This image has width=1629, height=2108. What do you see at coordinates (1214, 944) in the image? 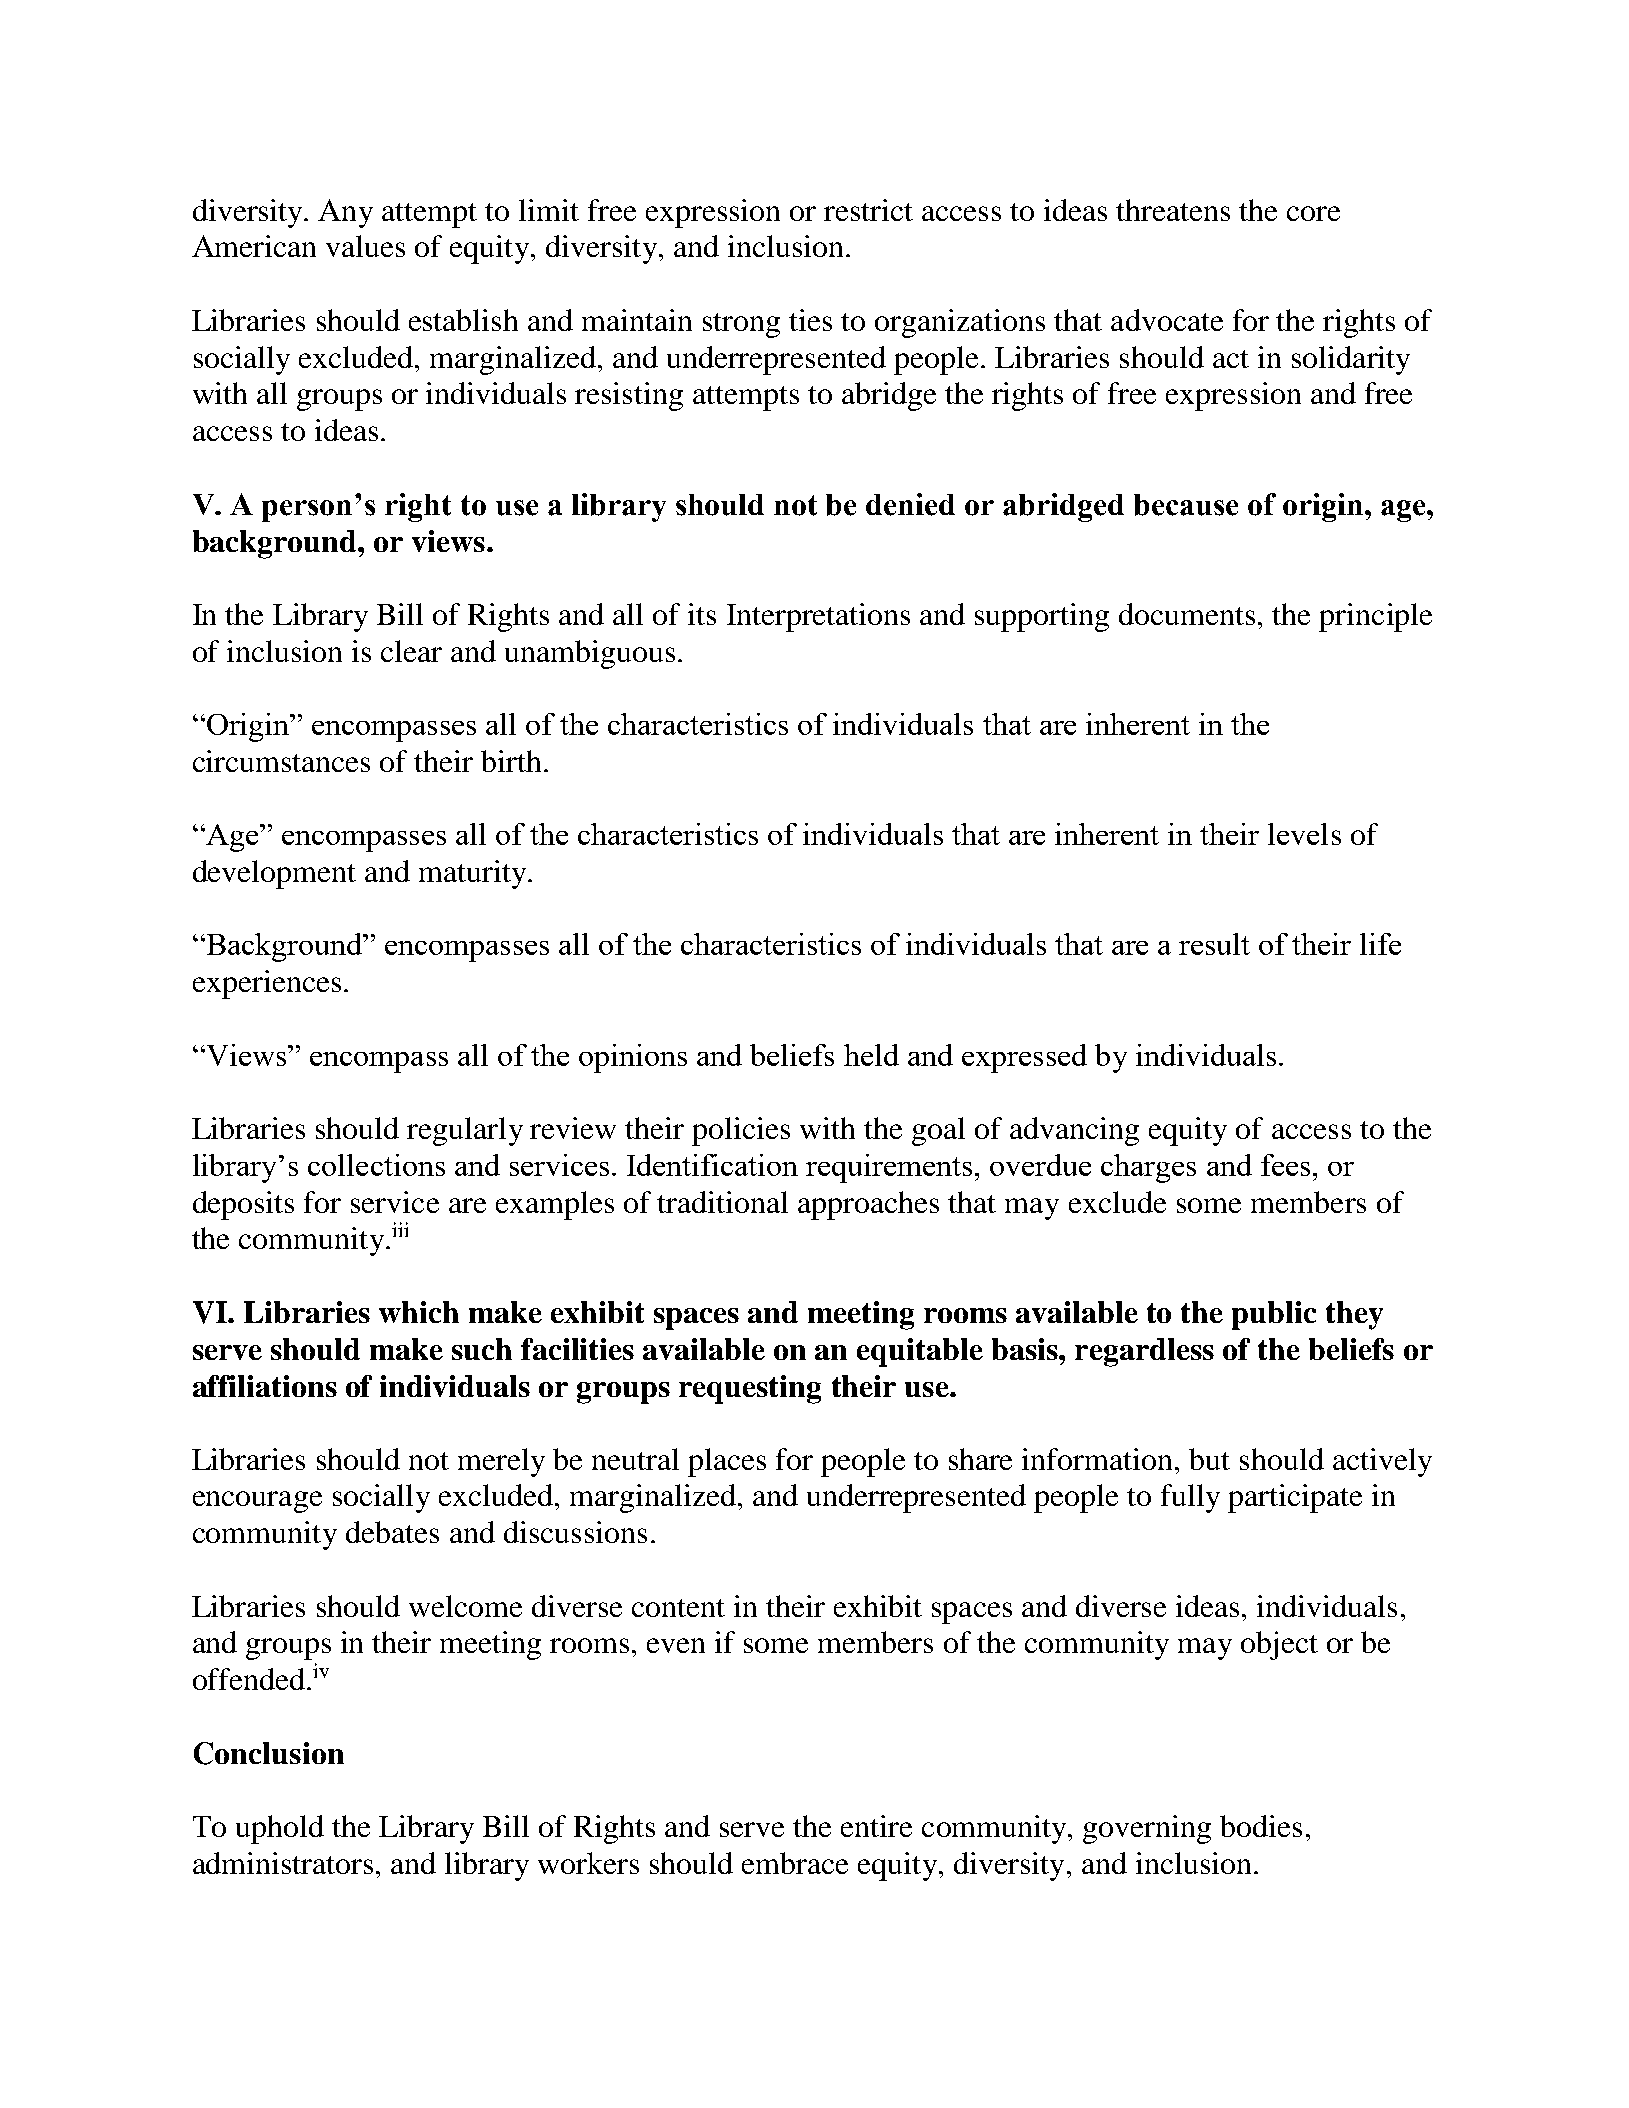
I see `result` at bounding box center [1214, 944].
